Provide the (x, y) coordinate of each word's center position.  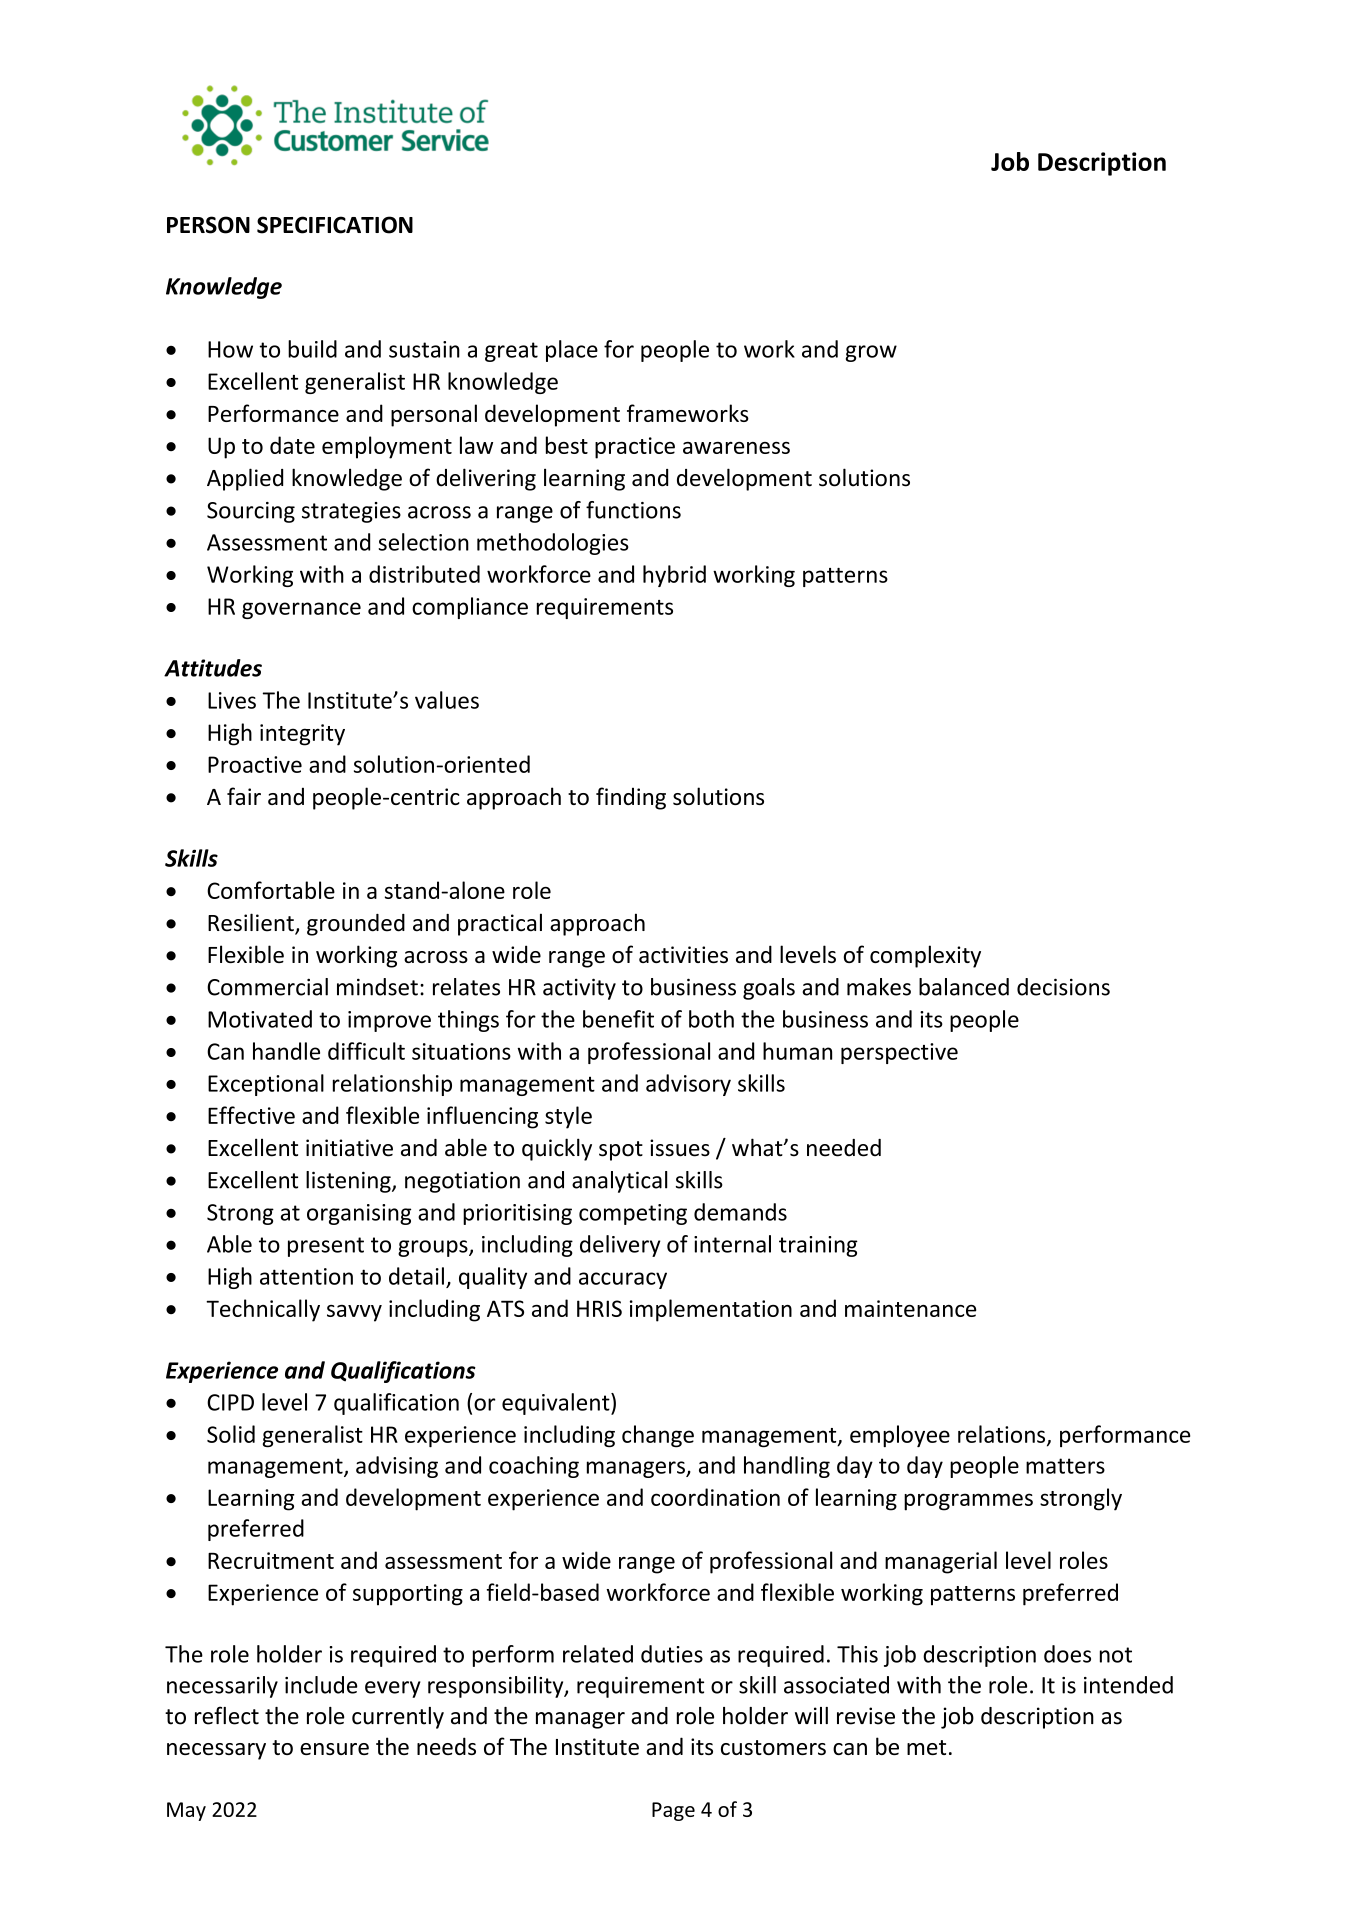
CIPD (230, 1402)
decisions (1063, 987)
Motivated (260, 1019)
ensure (334, 1749)
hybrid (674, 576)
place (572, 351)
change (658, 1436)
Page (673, 1811)
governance (301, 610)
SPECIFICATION (335, 225)
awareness (736, 448)
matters (1065, 1466)
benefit (618, 1019)
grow (871, 353)
